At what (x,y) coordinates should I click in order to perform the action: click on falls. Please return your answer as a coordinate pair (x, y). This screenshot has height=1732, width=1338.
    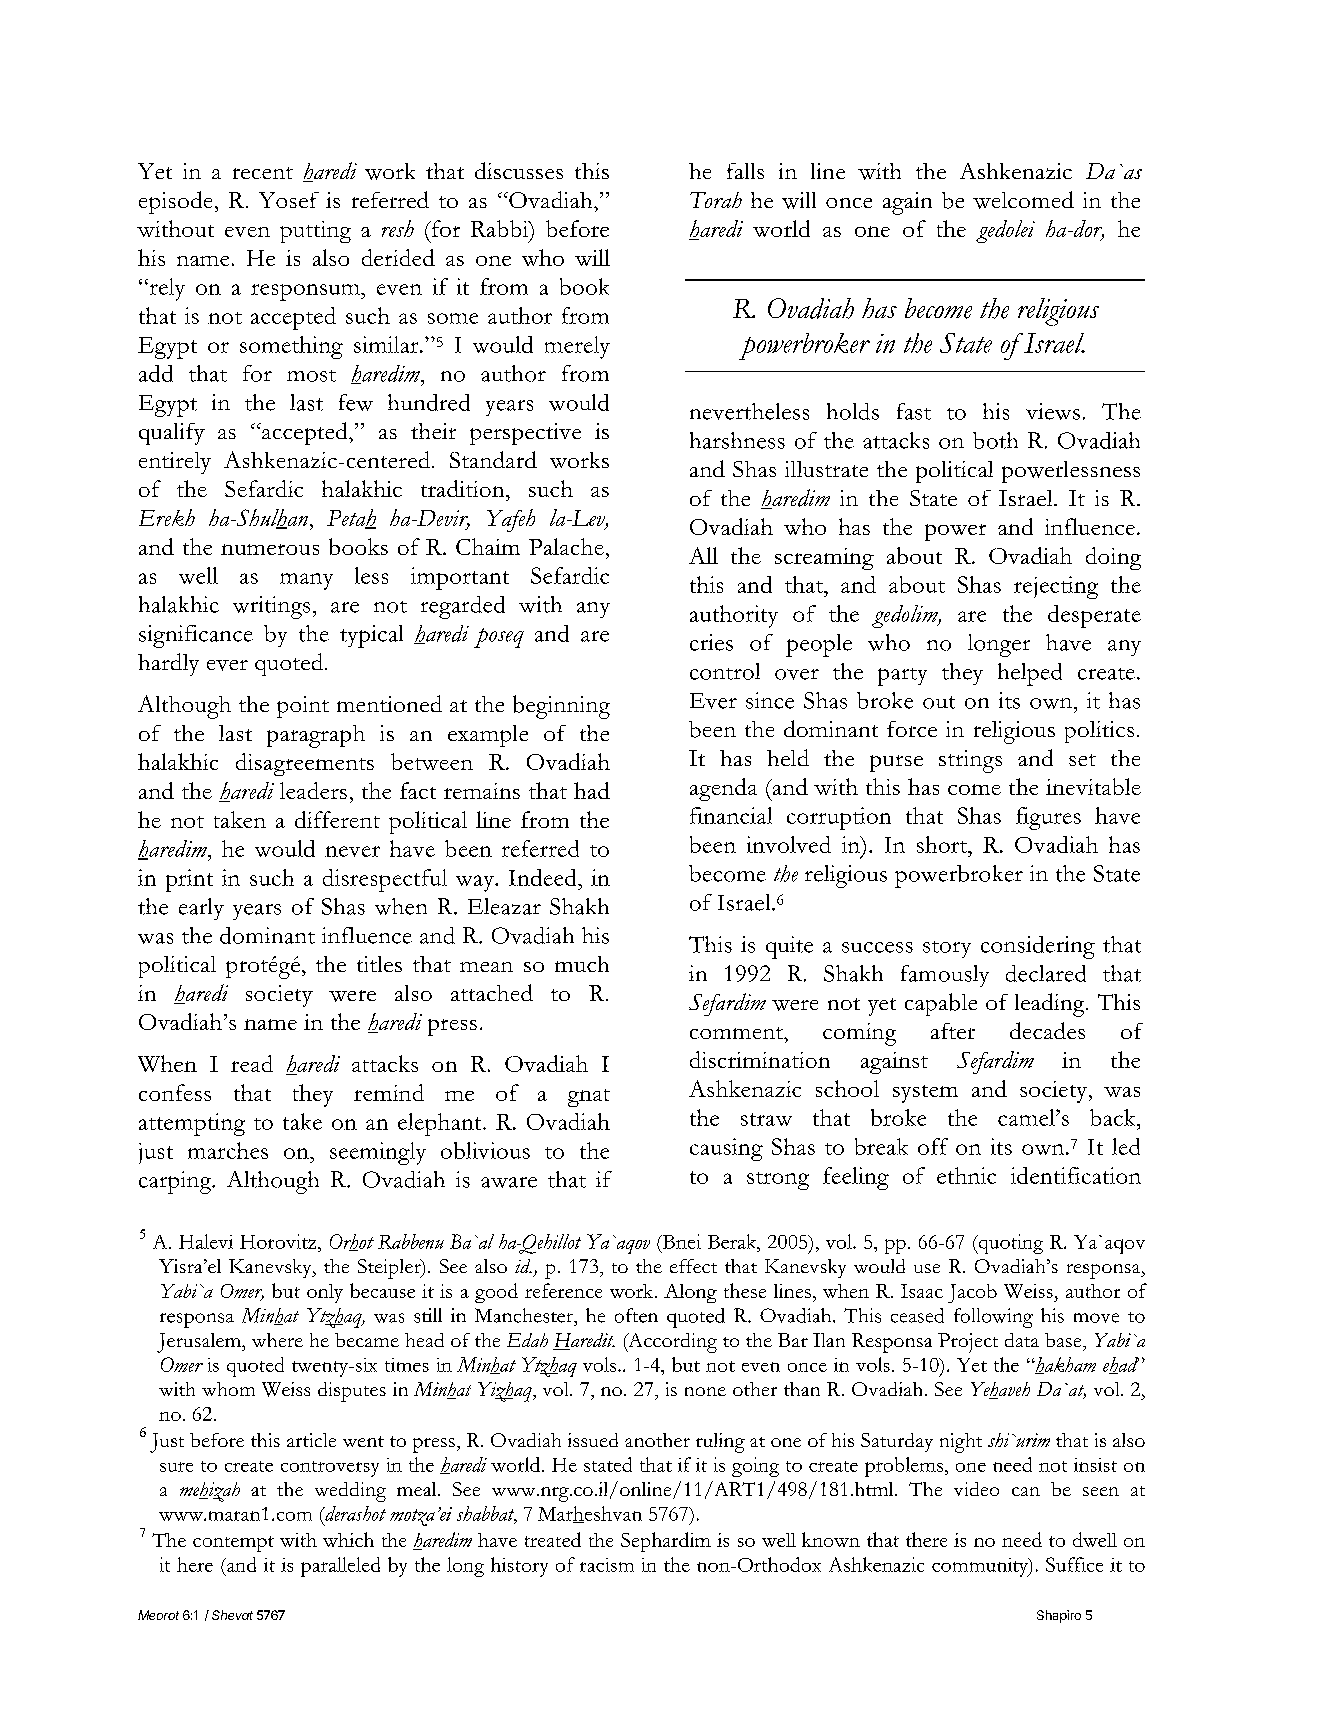
    Looking at the image, I should click on (745, 171).
